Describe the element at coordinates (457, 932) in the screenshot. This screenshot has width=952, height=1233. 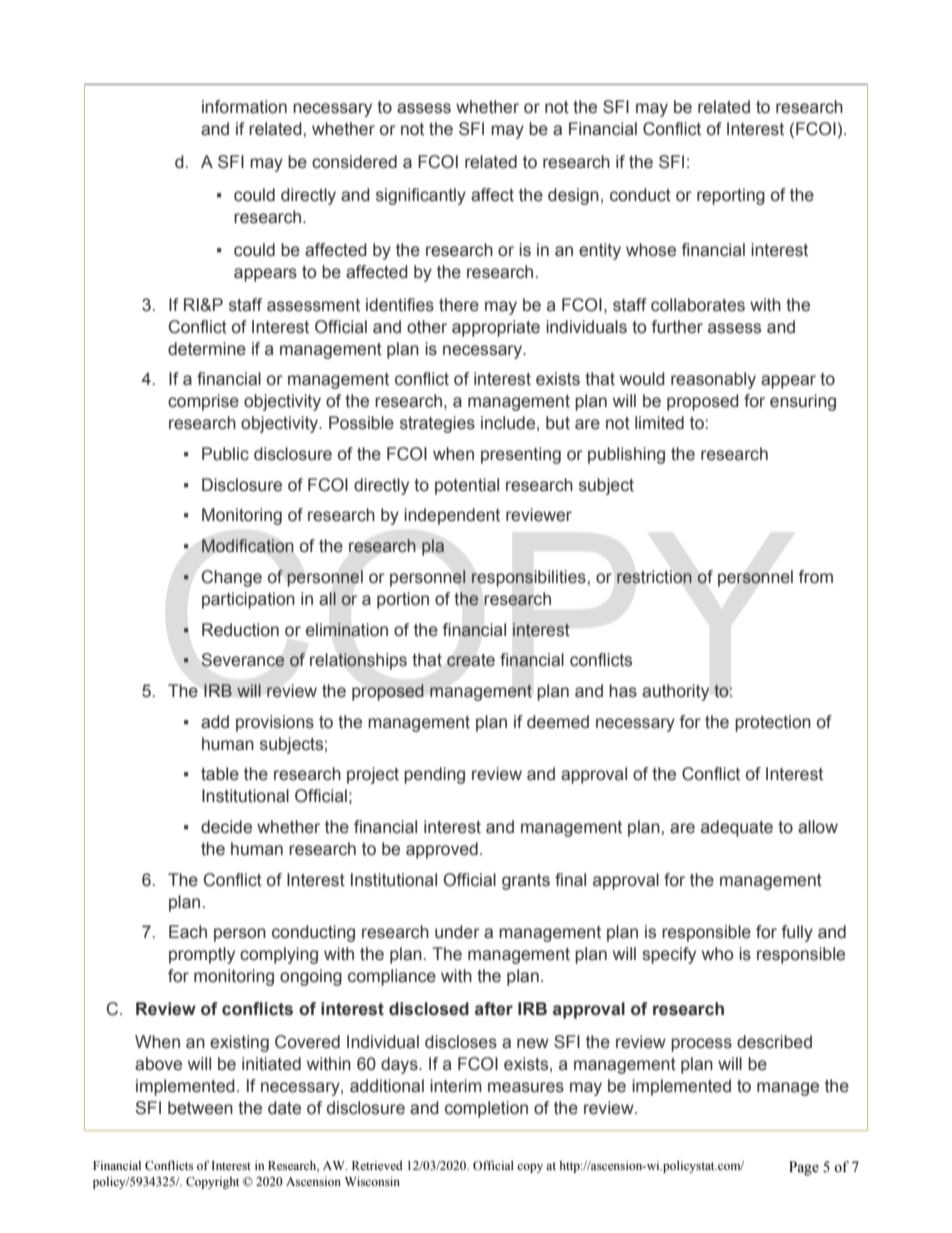
I see `under` at that location.
